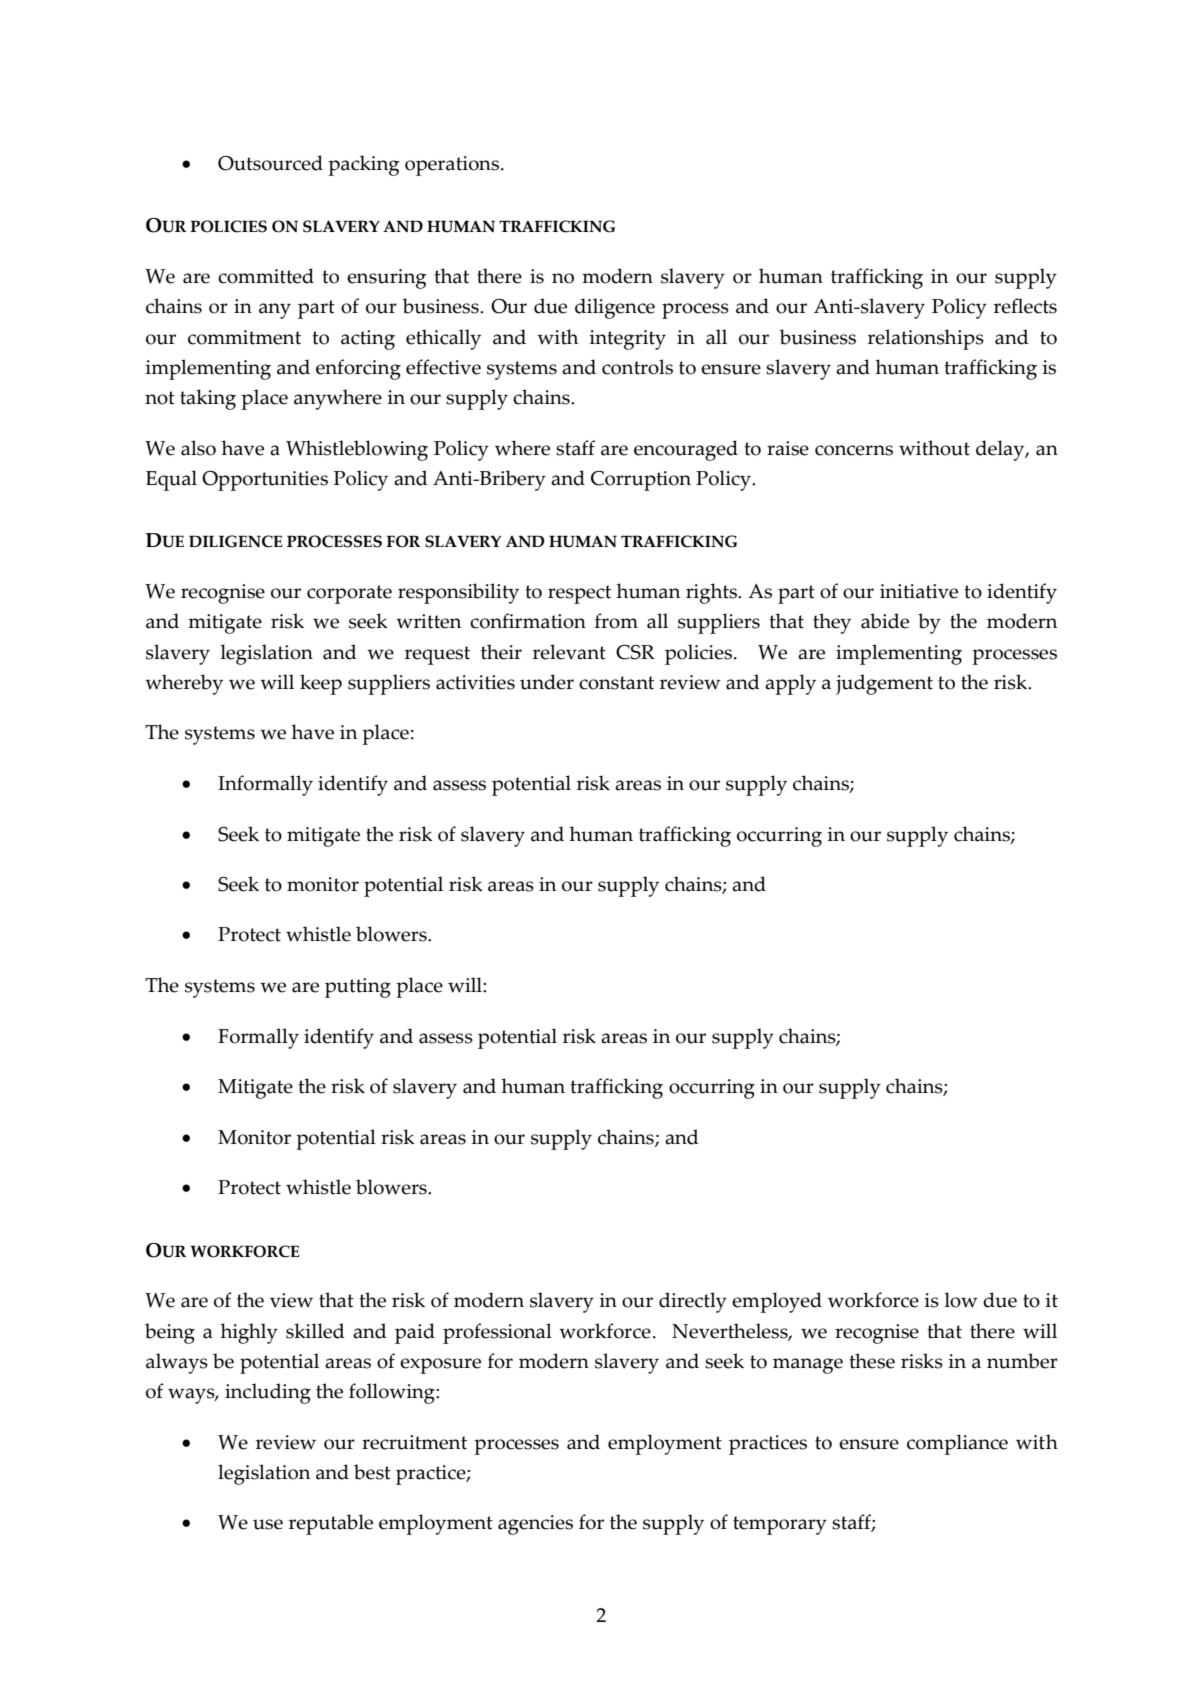  What do you see at coordinates (249, 1333) in the image?
I see `highly` at bounding box center [249, 1333].
